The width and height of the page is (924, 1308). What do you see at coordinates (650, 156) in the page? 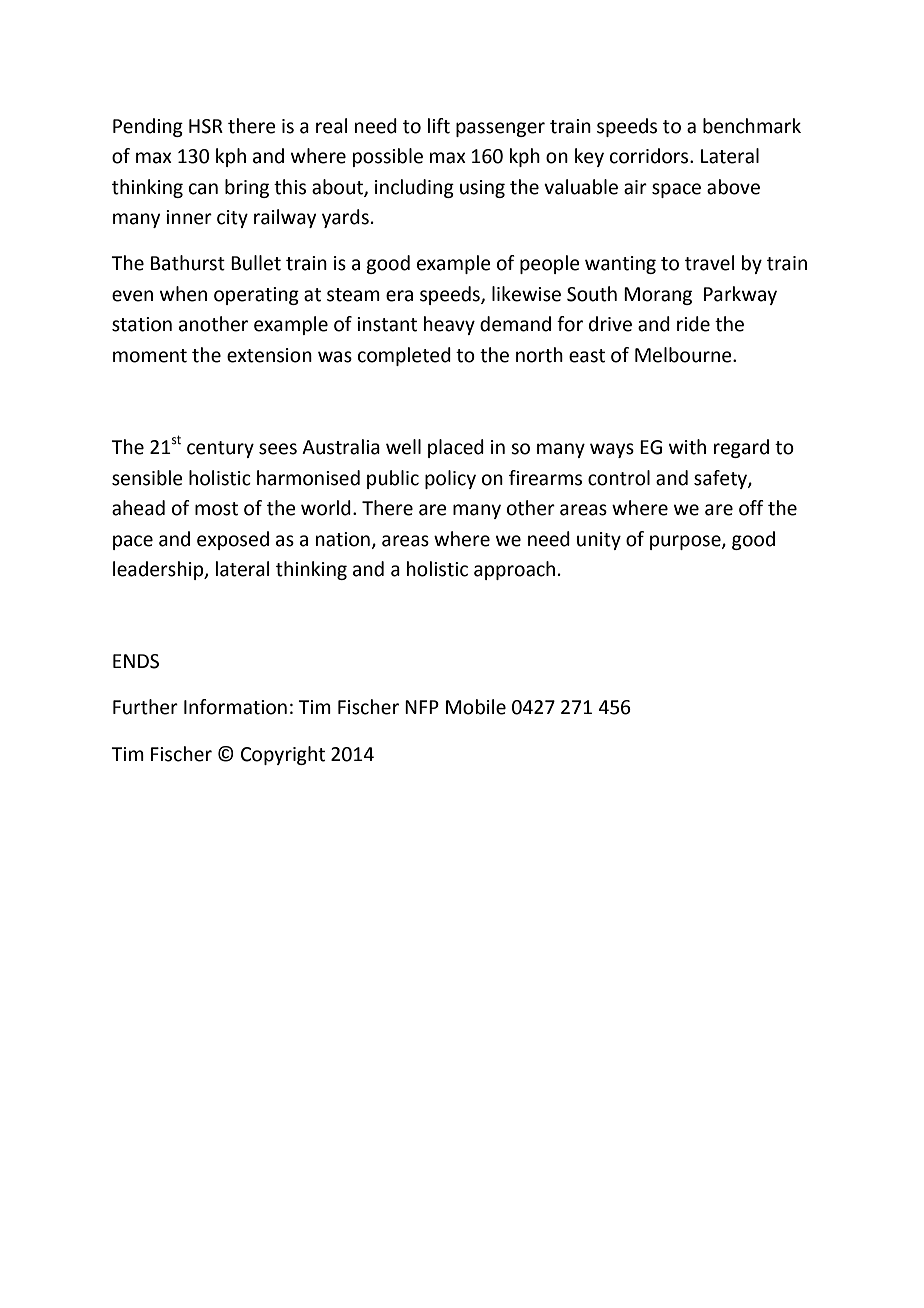
I see `corridors` at bounding box center [650, 156].
